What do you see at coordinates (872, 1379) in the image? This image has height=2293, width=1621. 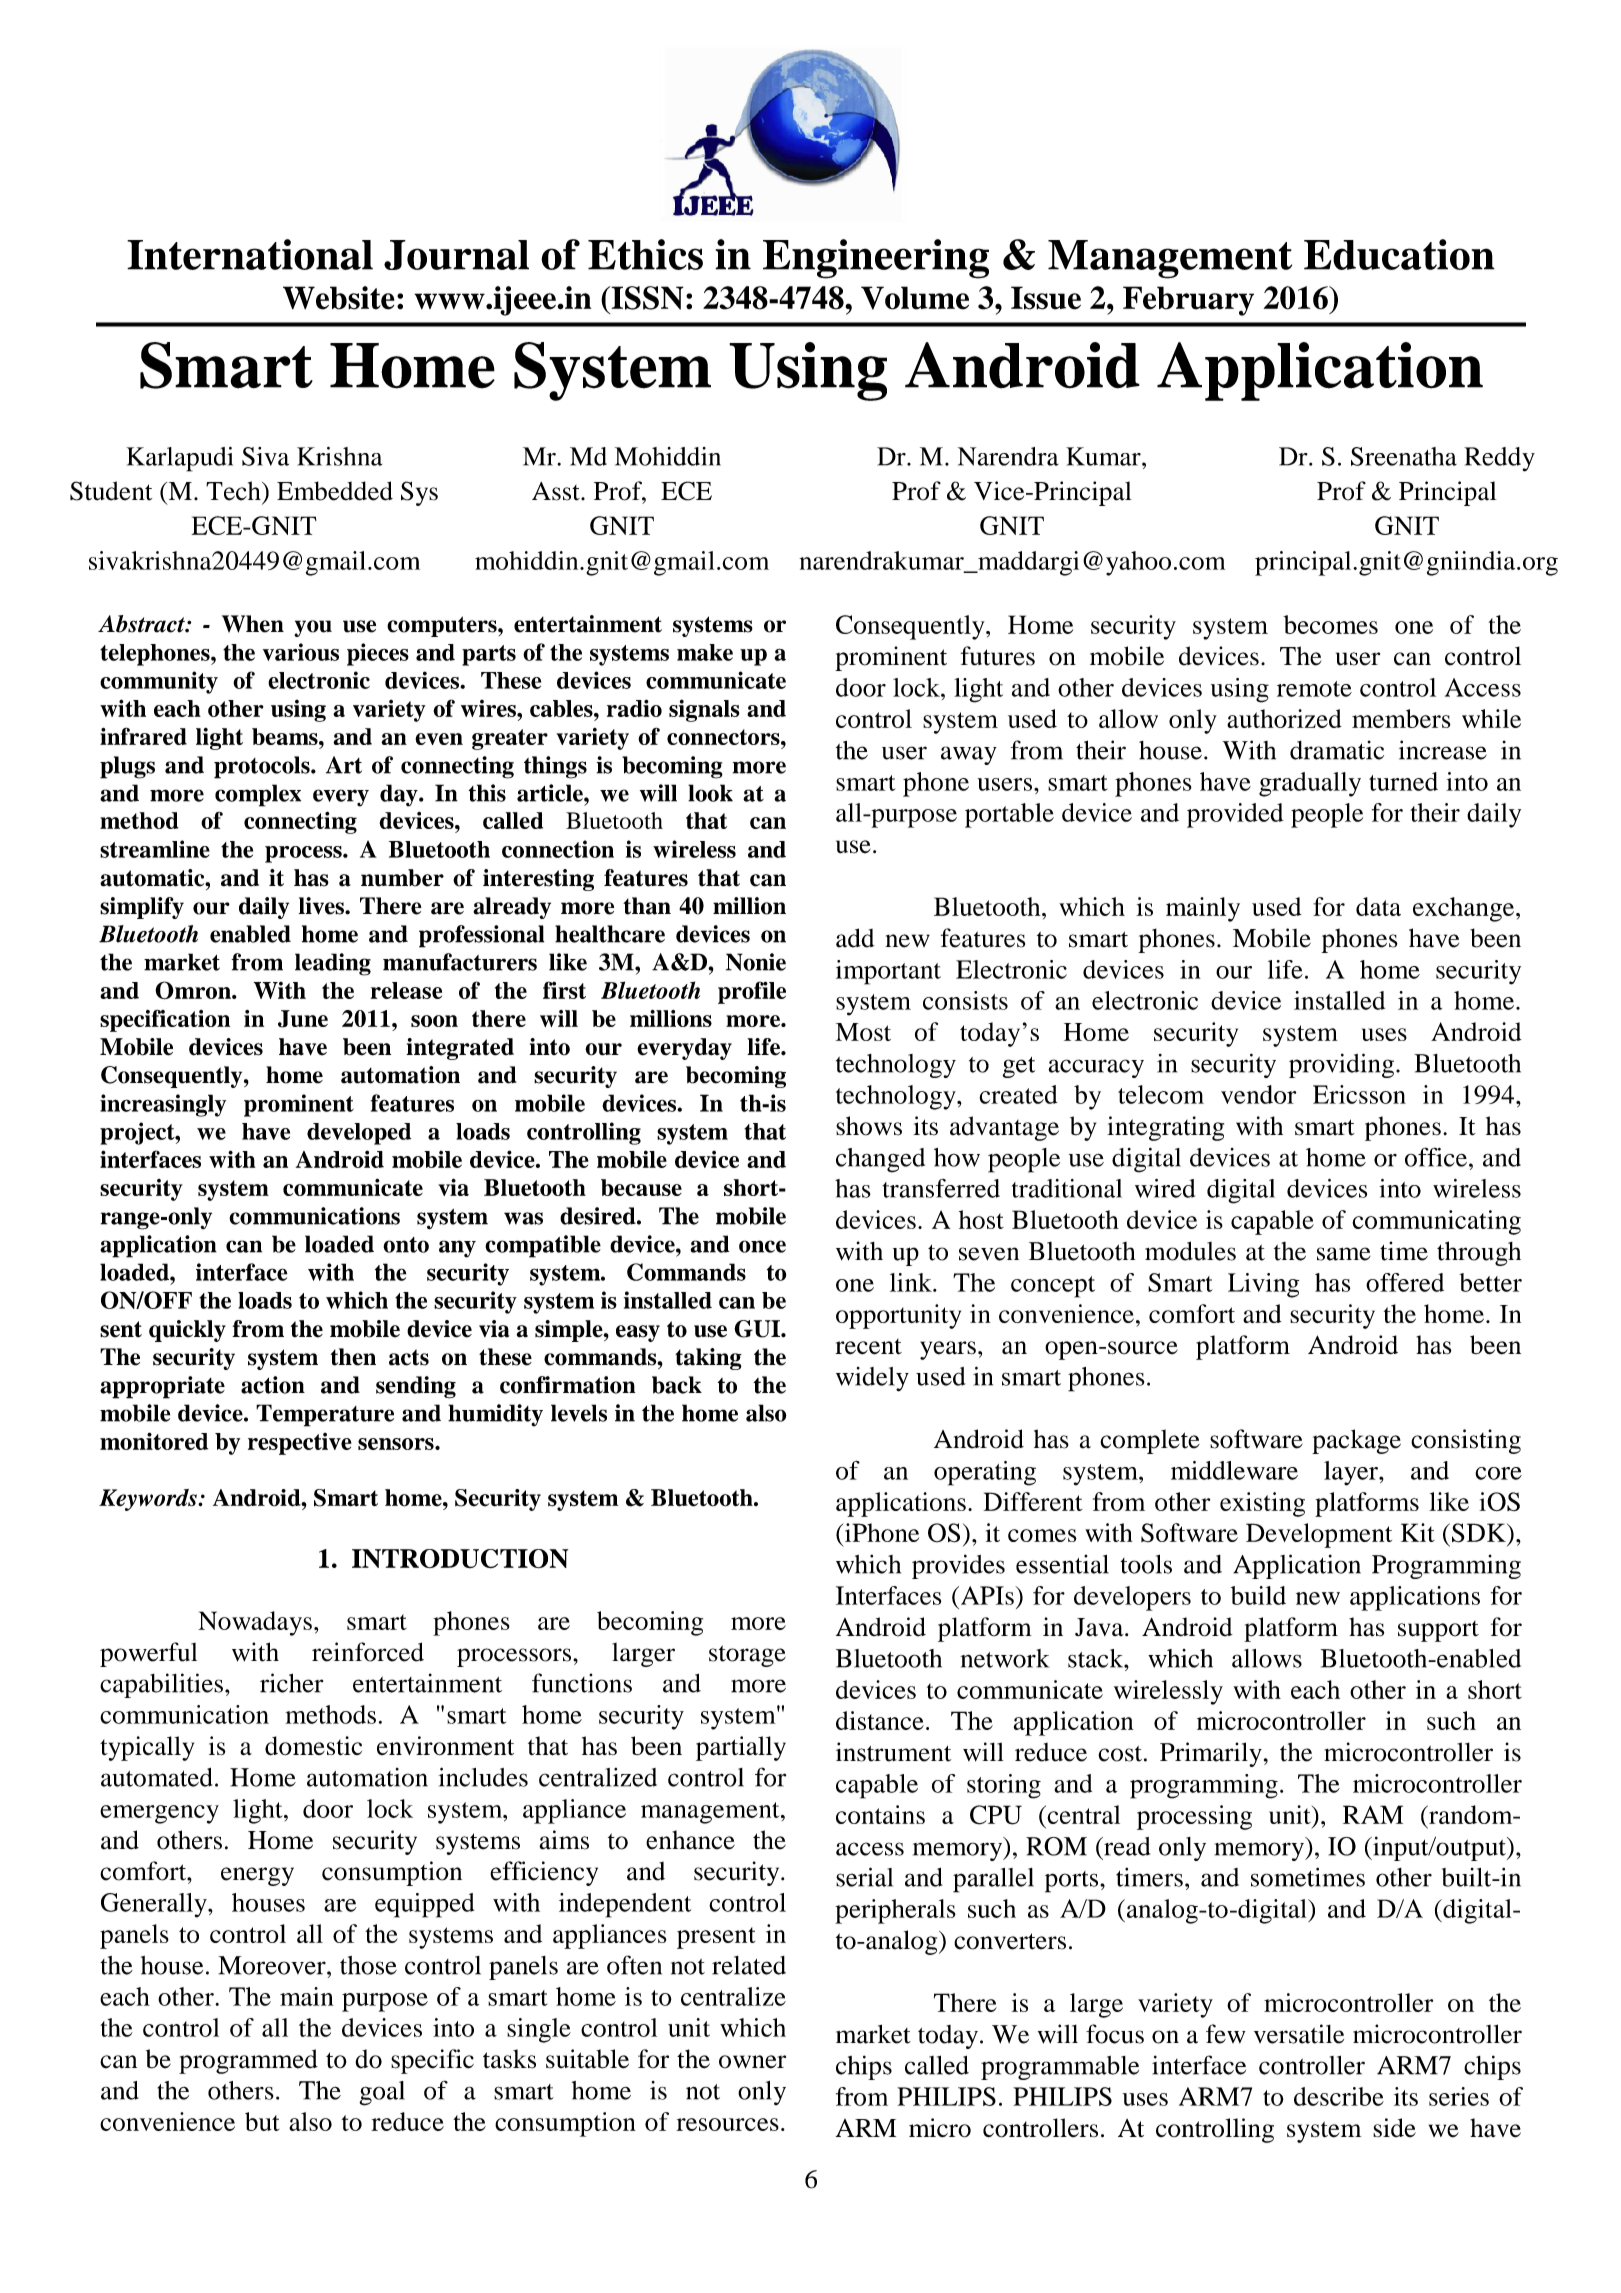 I see `widely` at bounding box center [872, 1379].
